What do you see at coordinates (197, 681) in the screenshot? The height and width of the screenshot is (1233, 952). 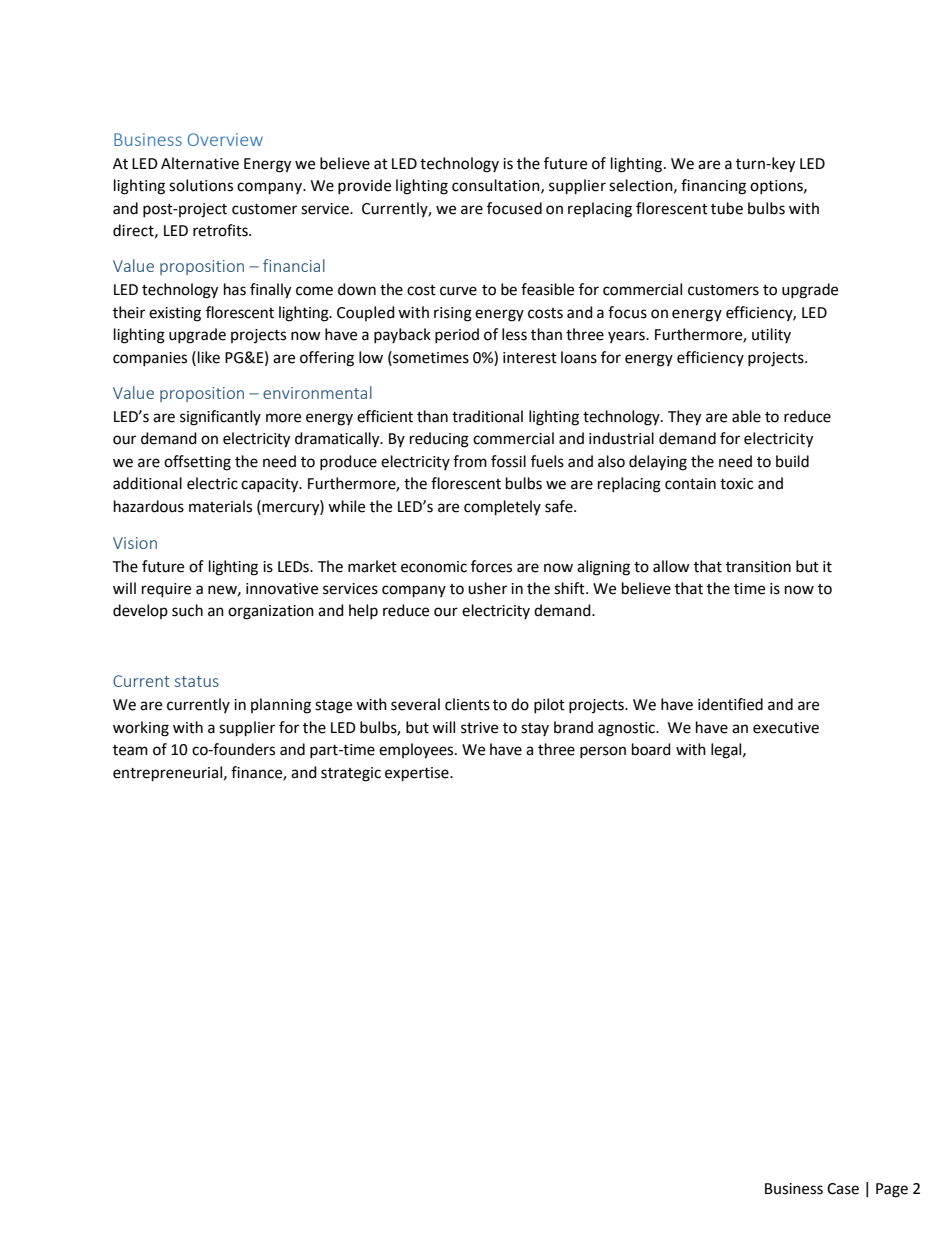 I see `status` at bounding box center [197, 681].
